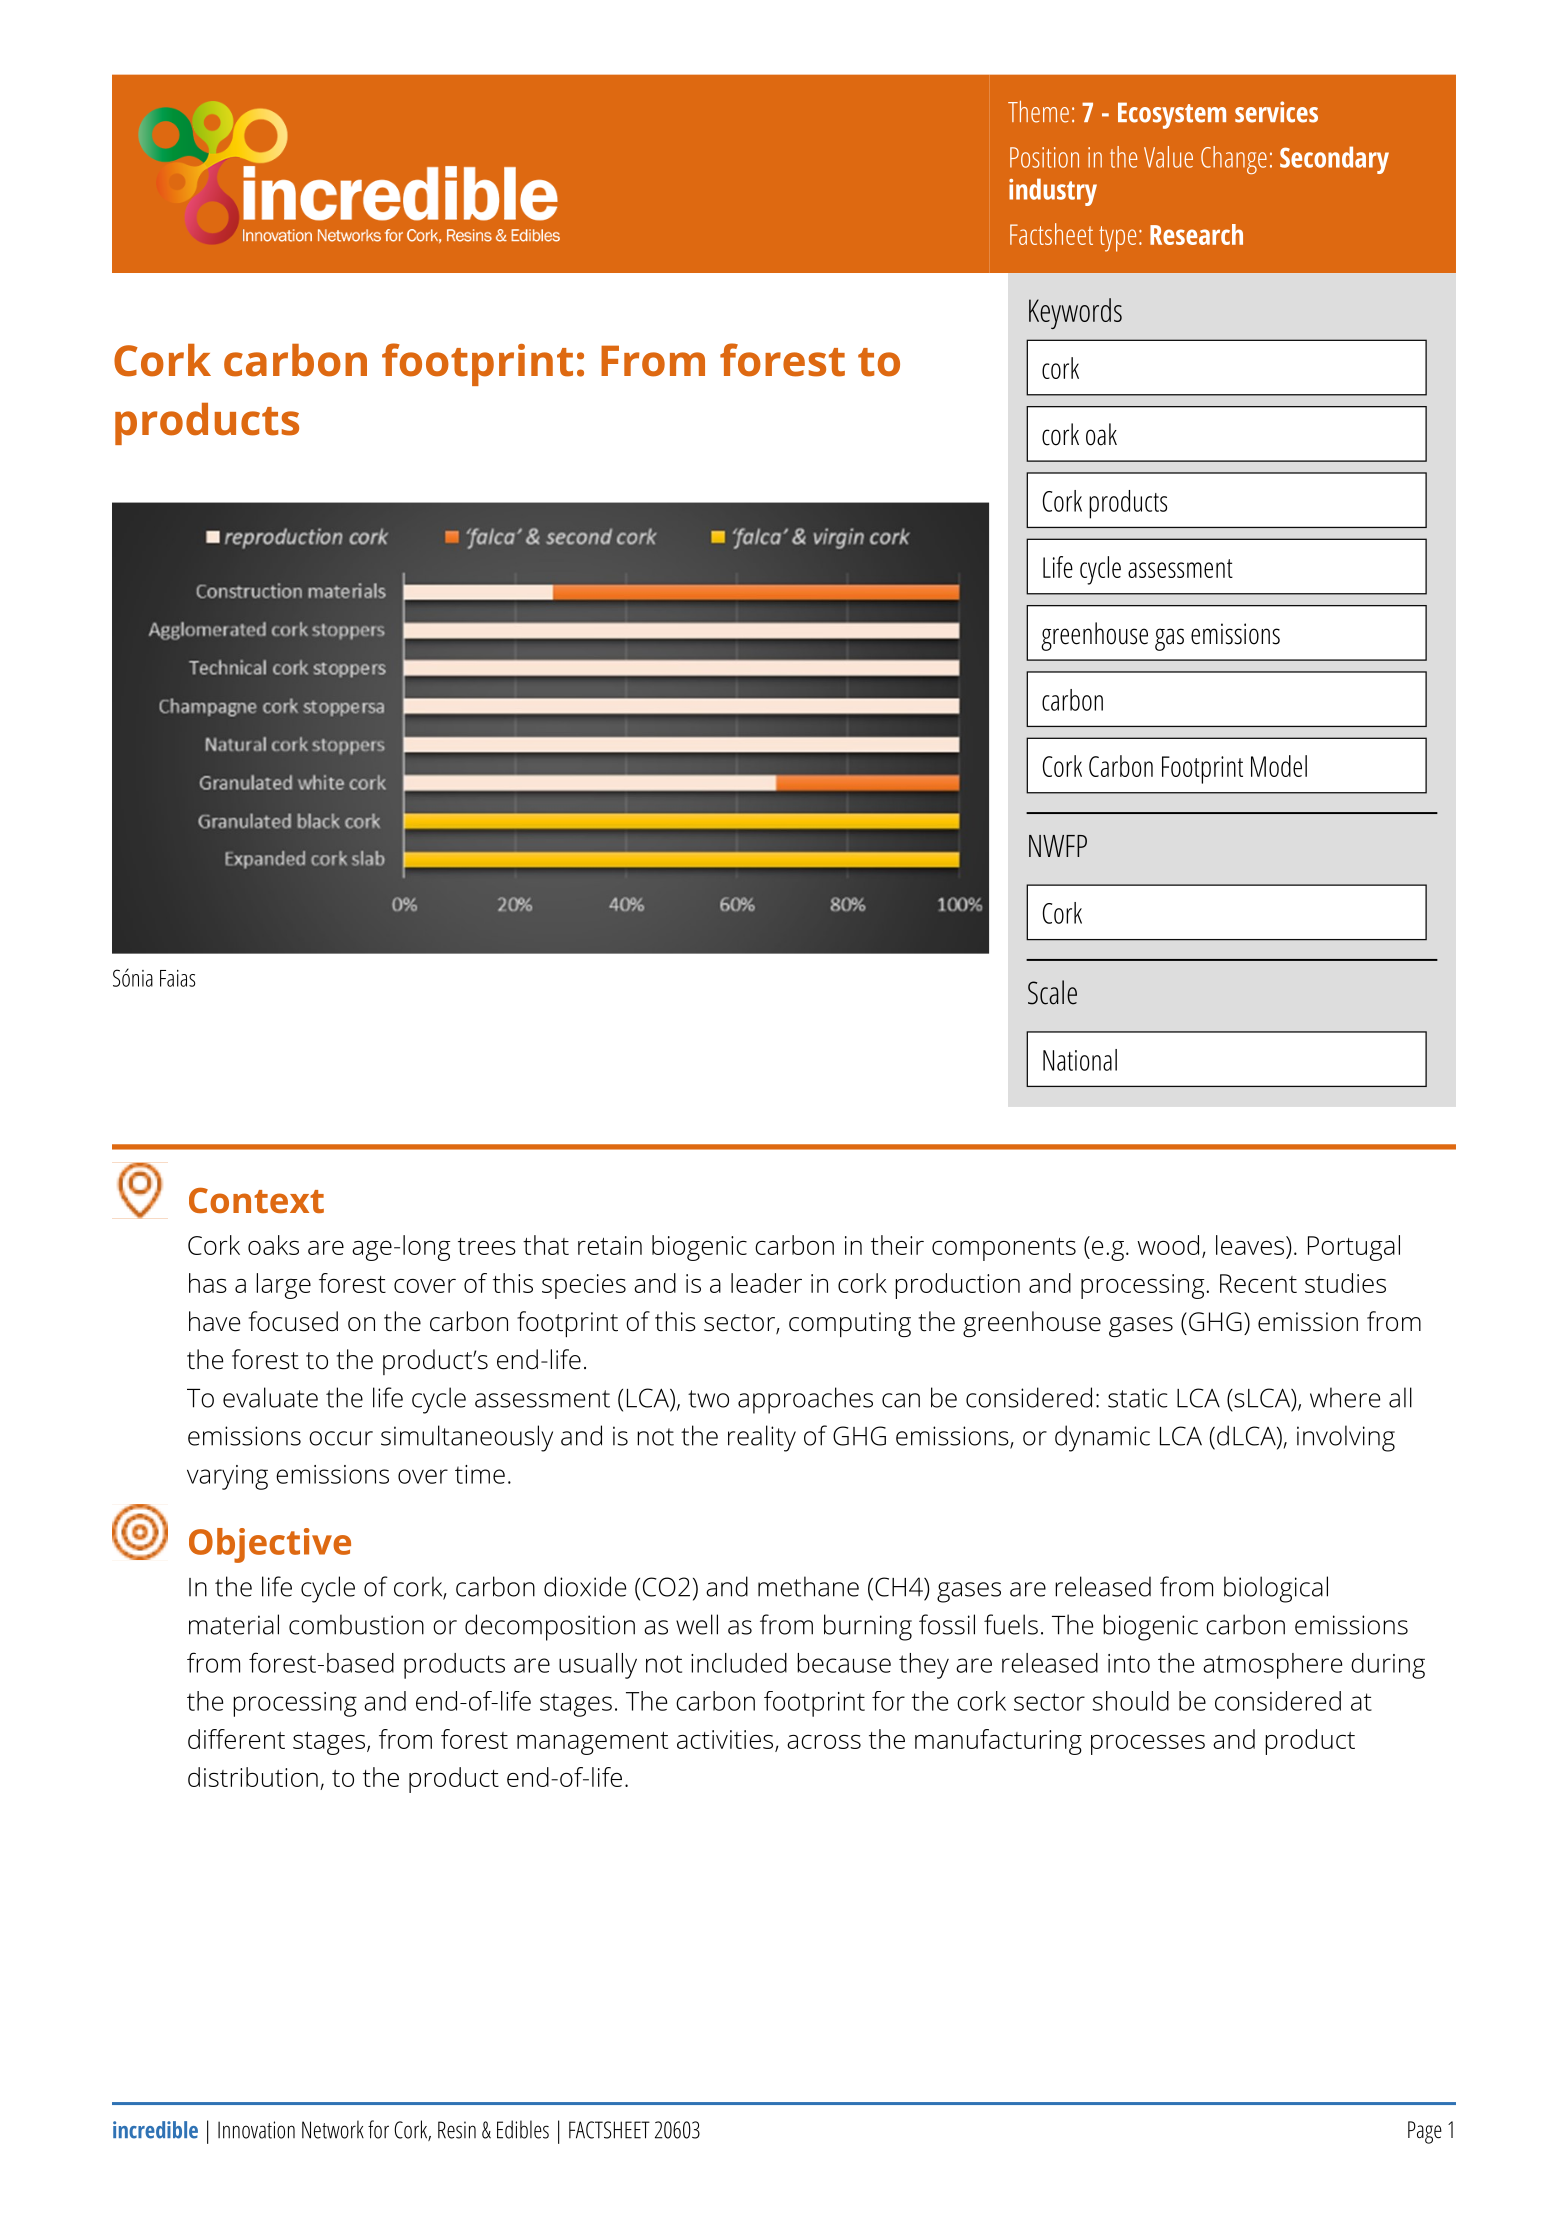 This screenshot has height=2217, width=1568. I want to click on Edibles, so click(523, 2129).
